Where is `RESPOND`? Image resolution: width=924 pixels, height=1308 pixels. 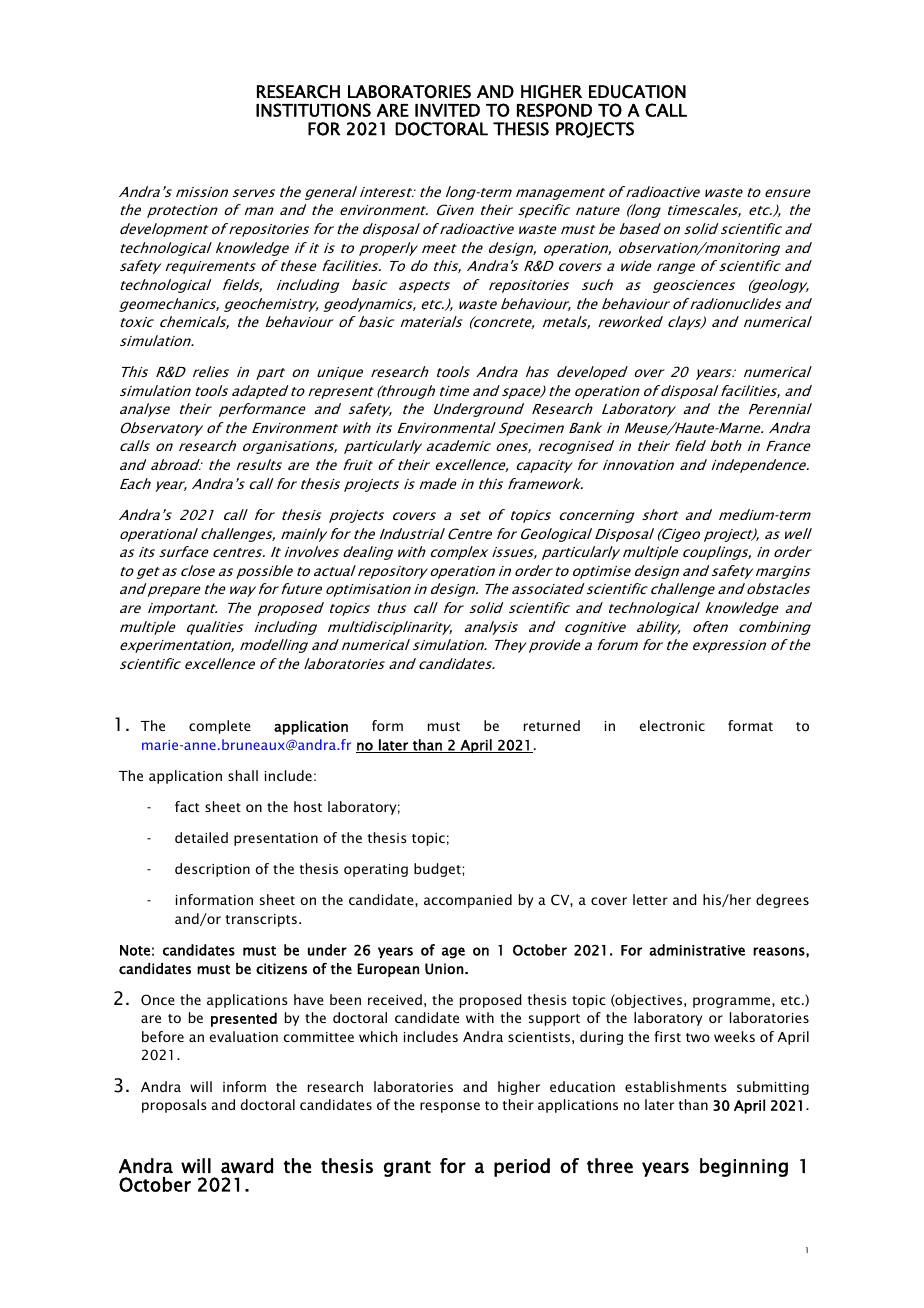 RESPOND is located at coordinates (554, 110).
